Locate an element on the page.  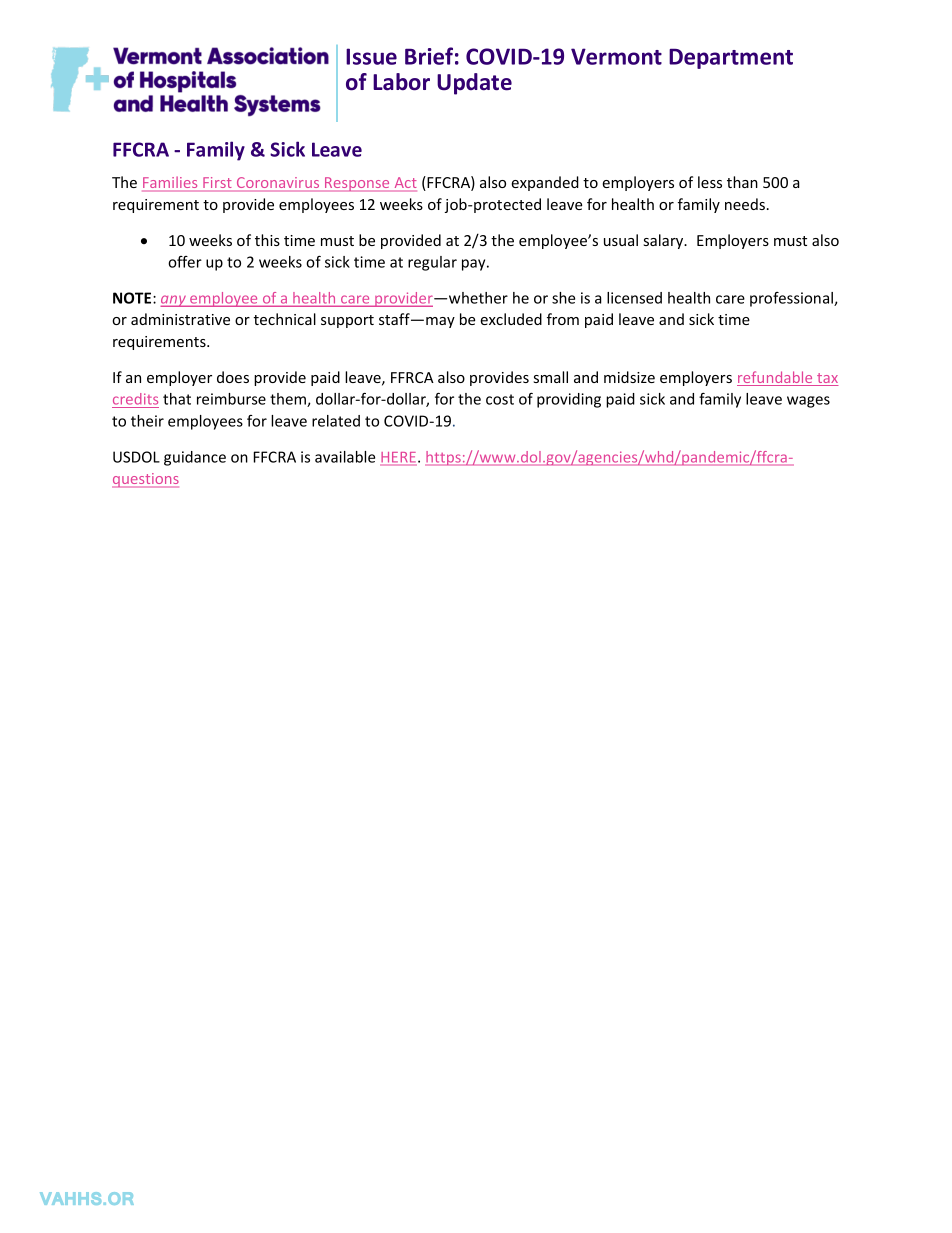
Update is located at coordinates (474, 84).
